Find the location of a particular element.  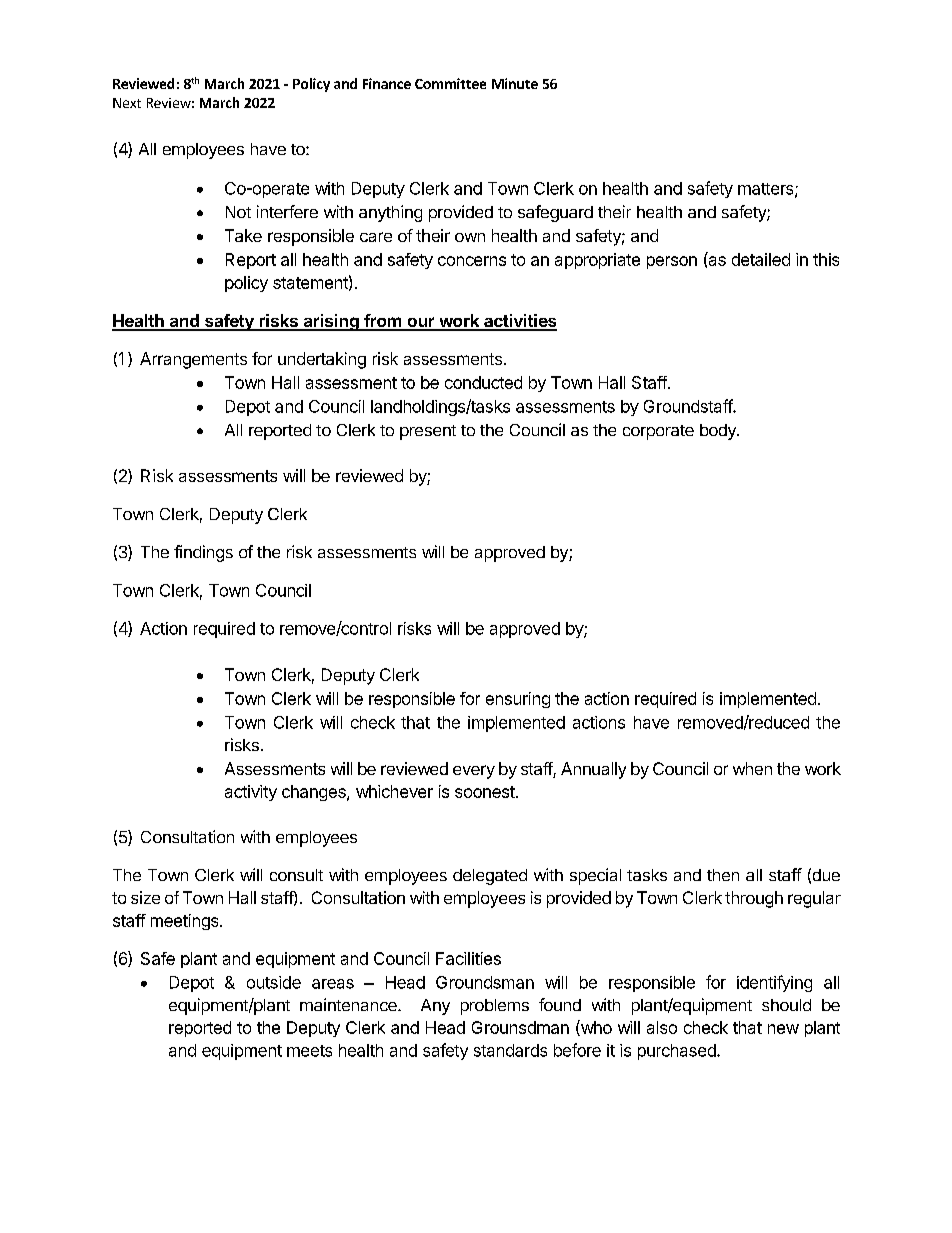

Next is located at coordinates (127, 103).
